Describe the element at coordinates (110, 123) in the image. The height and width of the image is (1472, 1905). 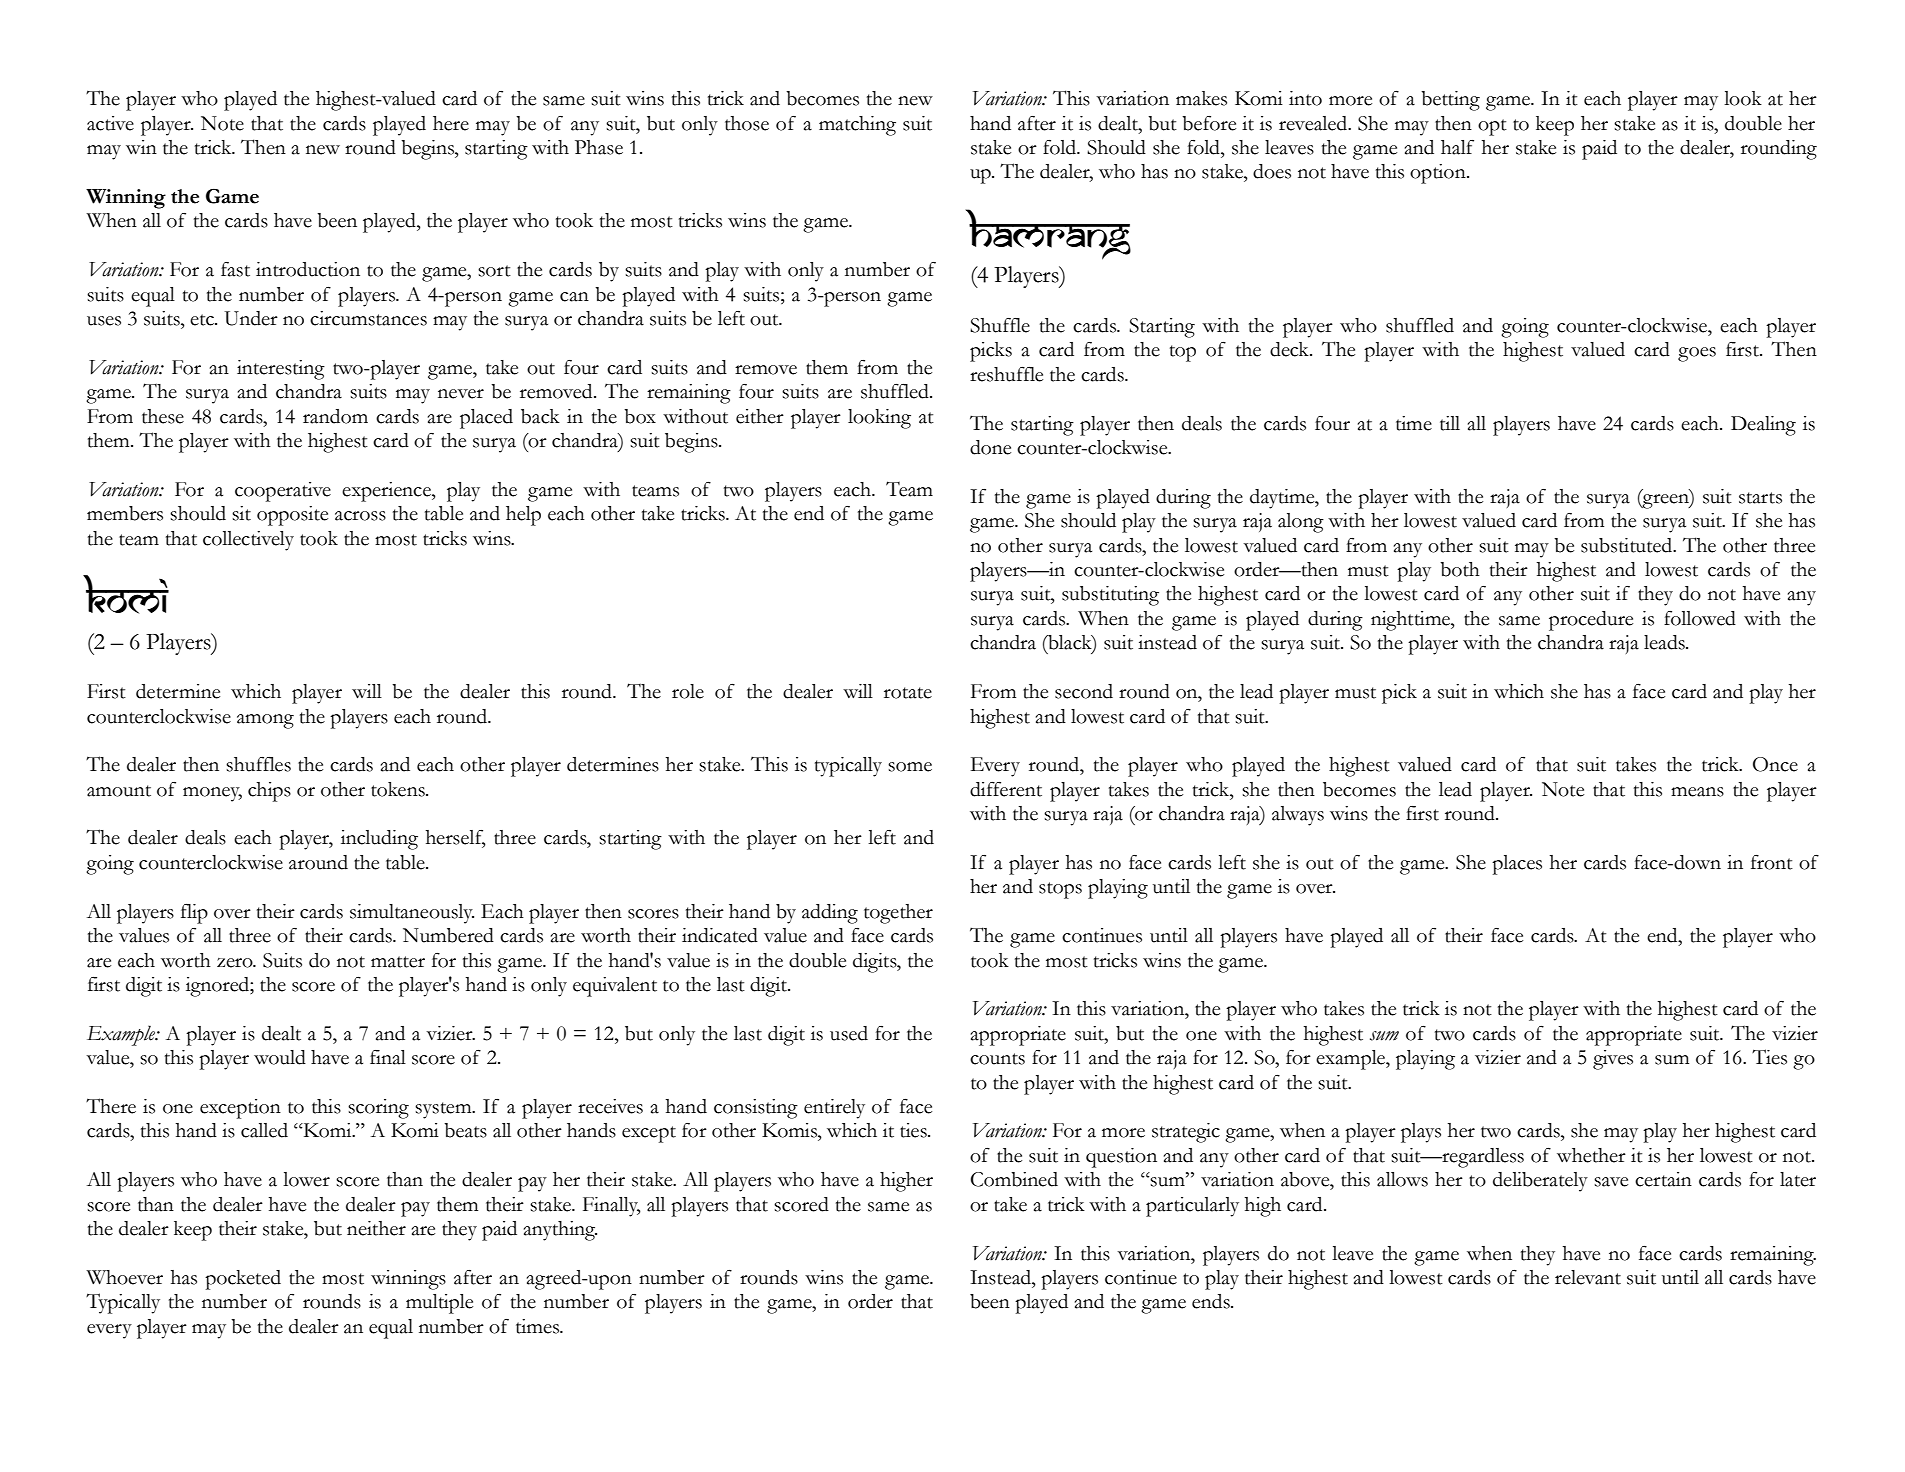
I see `active` at that location.
